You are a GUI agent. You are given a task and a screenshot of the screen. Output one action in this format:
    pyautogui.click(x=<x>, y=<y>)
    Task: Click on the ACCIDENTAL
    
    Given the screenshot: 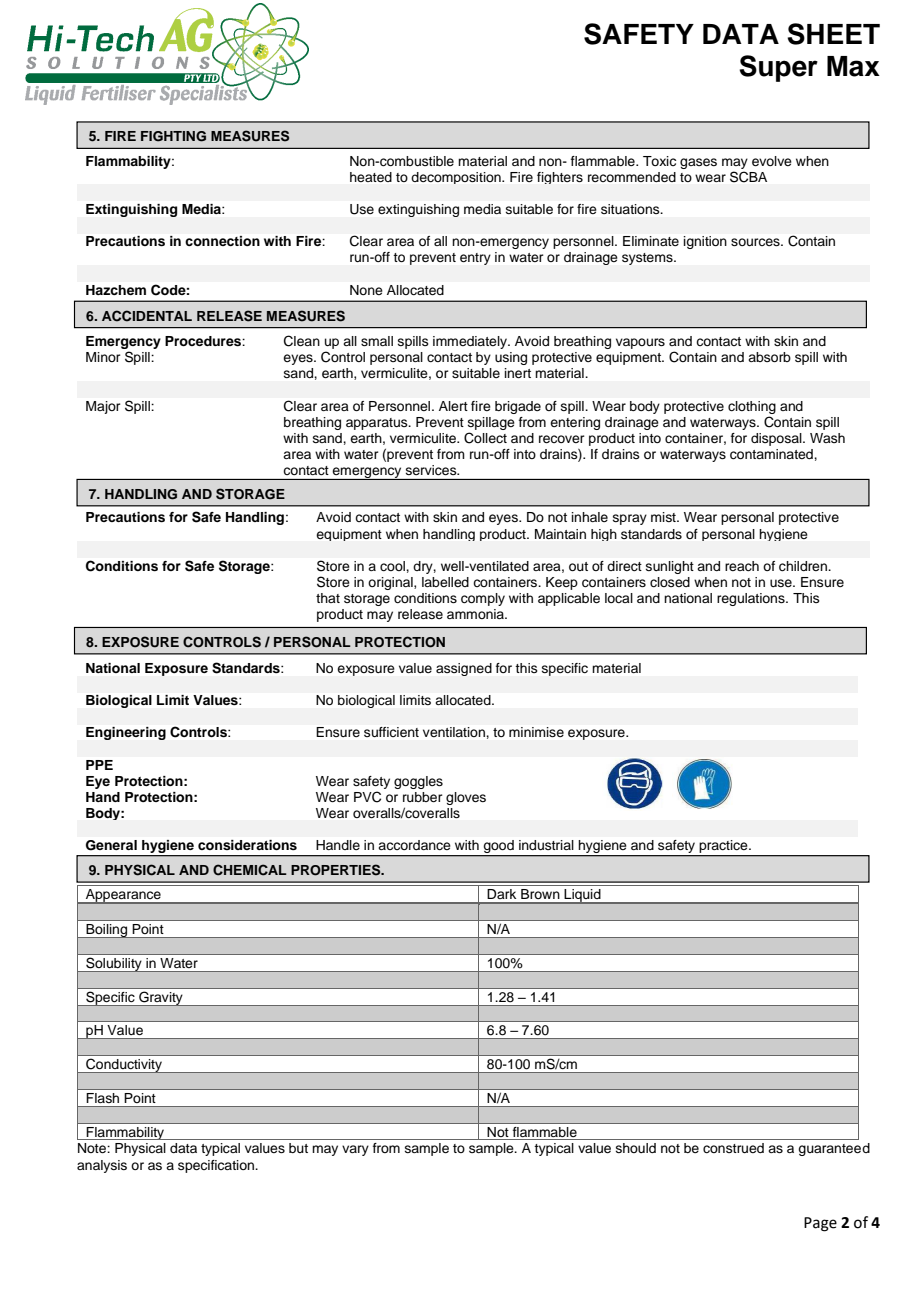 What is the action you would take?
    pyautogui.click(x=147, y=316)
